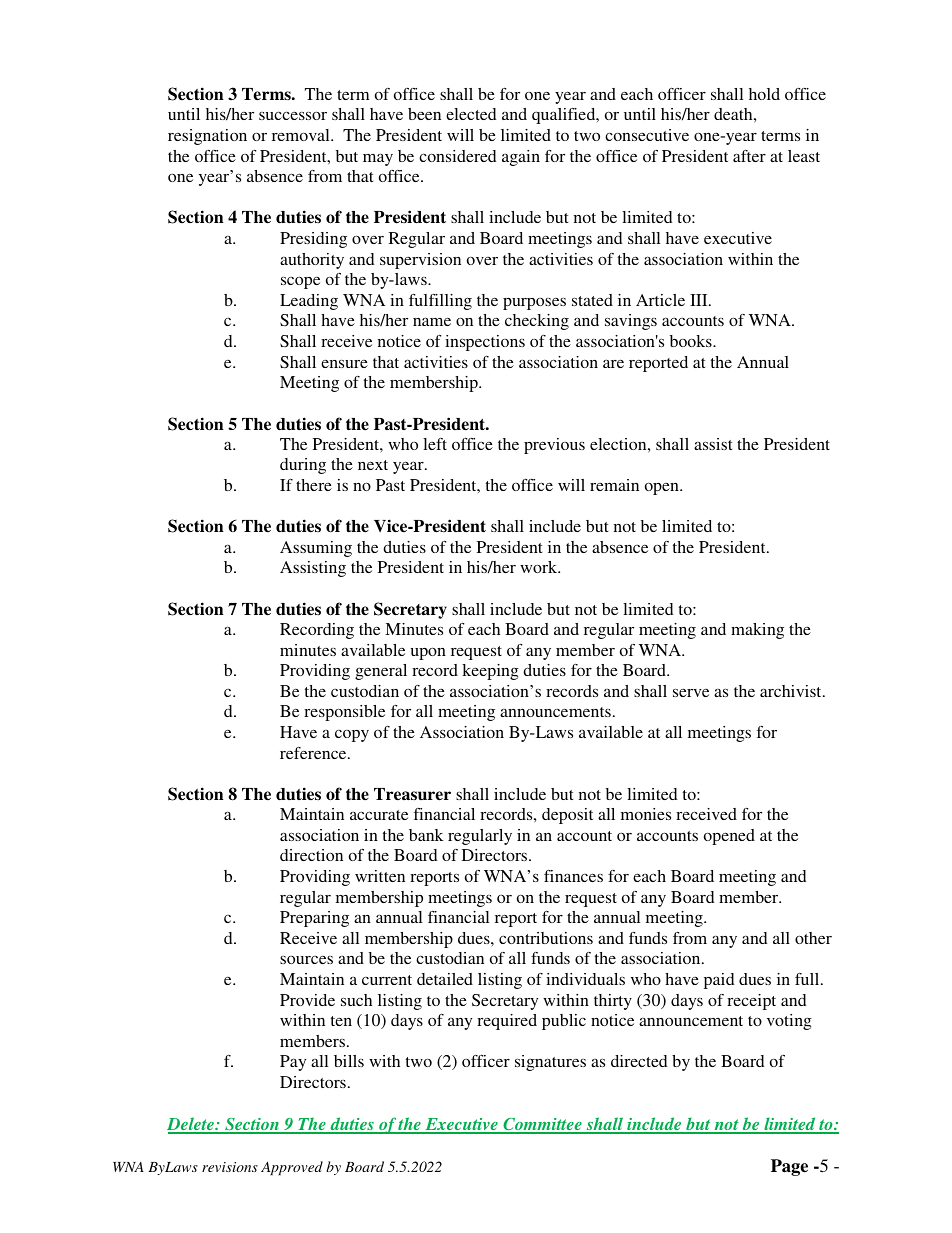 This screenshot has width=952, height=1233. Describe the element at coordinates (292, 1168) in the screenshot. I see `Approved` at that location.
